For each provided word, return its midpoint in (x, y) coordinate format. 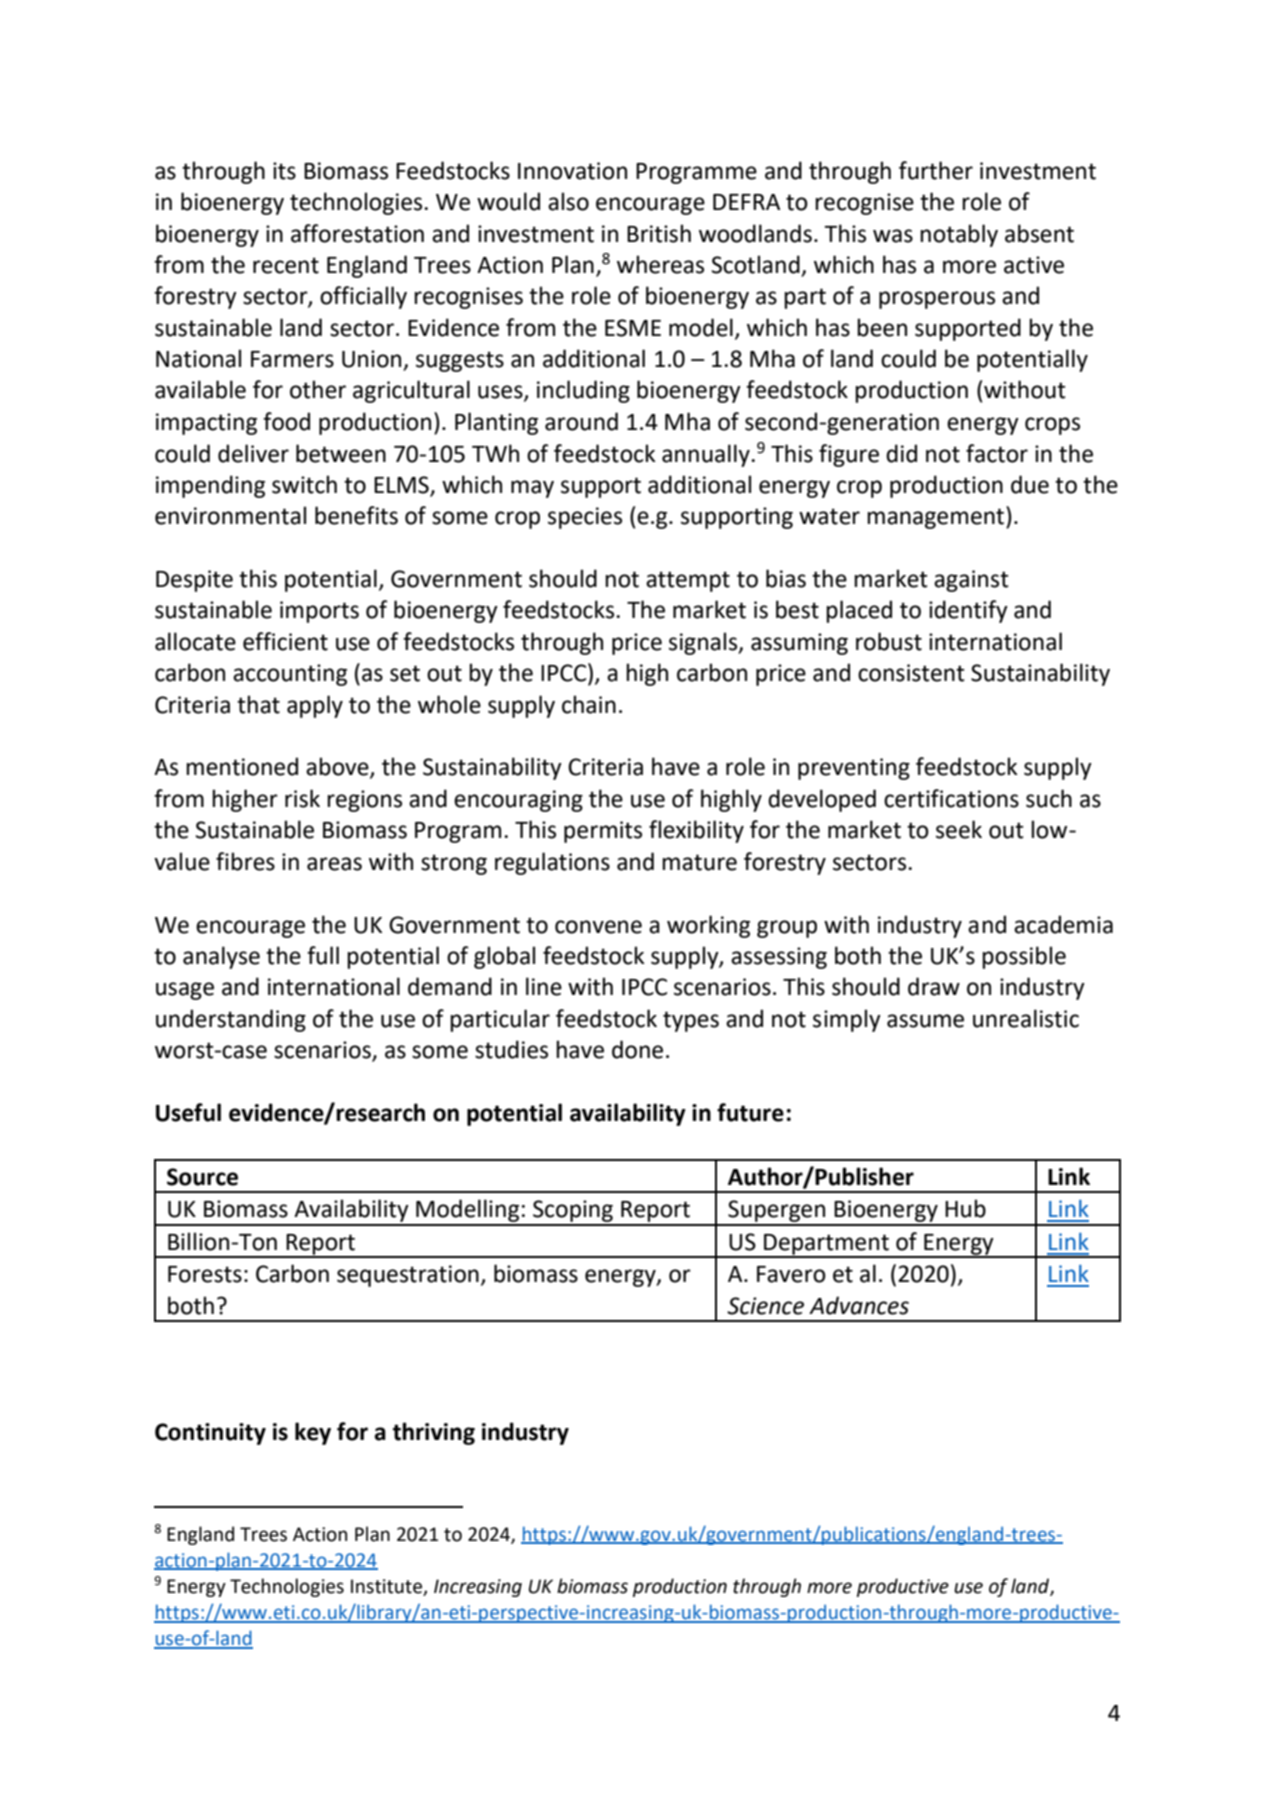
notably (959, 235)
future (750, 1112)
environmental (230, 515)
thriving (434, 1433)
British (659, 233)
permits (603, 832)
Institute (386, 1586)
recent (286, 265)
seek (959, 829)
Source (202, 1177)
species (585, 518)
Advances (859, 1305)
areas (334, 864)
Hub (965, 1208)
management (937, 518)
